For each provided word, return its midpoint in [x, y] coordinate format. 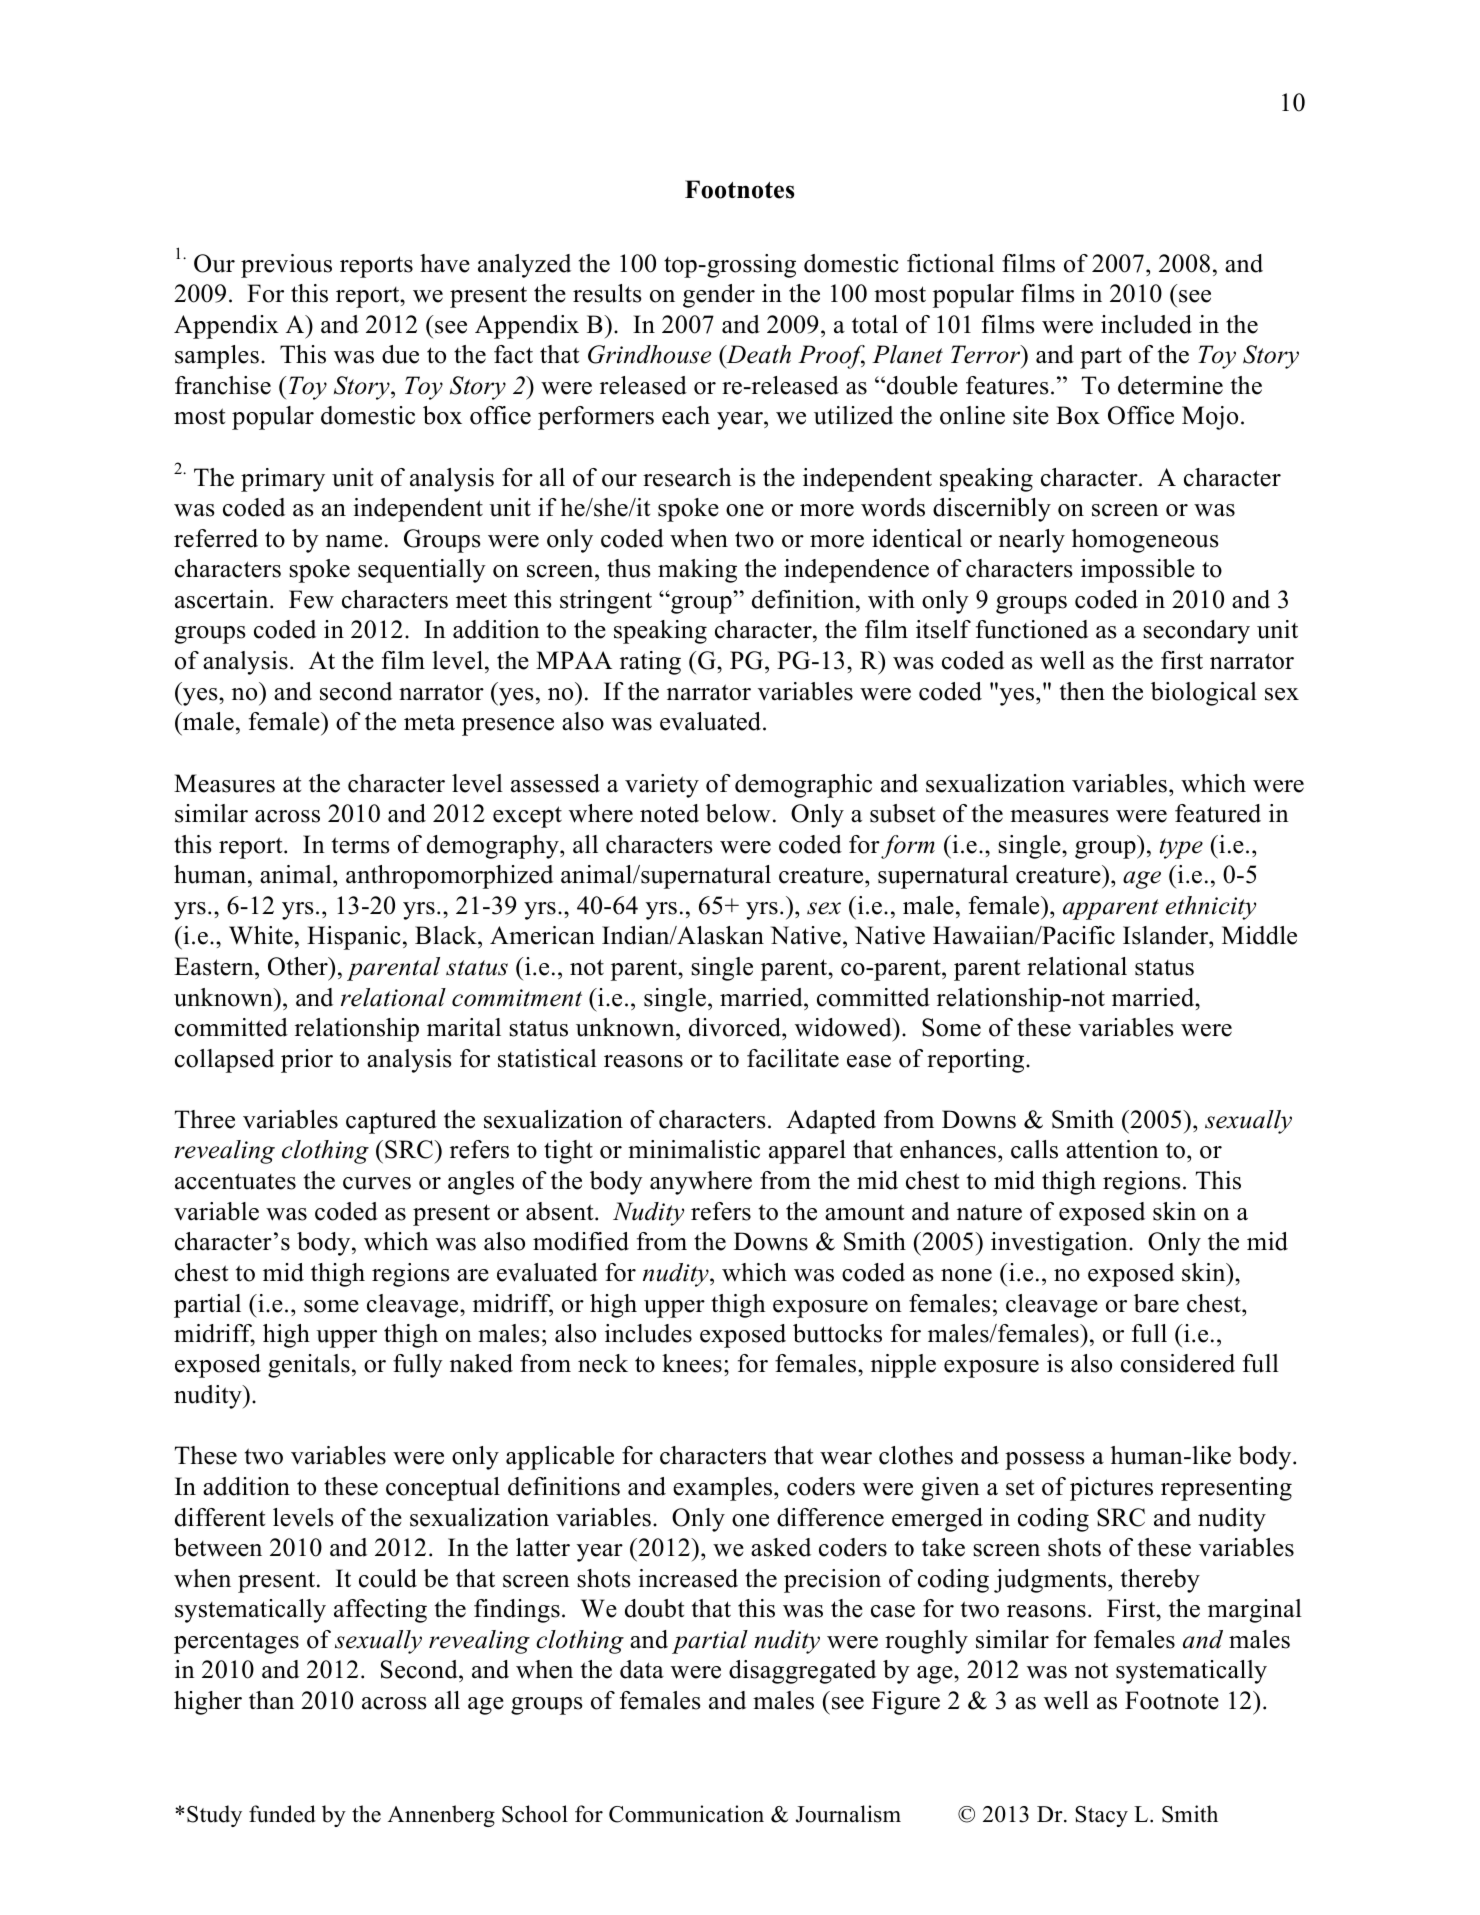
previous [286, 266]
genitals [309, 1366]
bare [1156, 1303]
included [1146, 324]
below [738, 813]
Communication [686, 1814]
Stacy [1101, 1816]
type [1181, 848]
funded [282, 1814]
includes [648, 1333]
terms [361, 845]
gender [719, 296]
